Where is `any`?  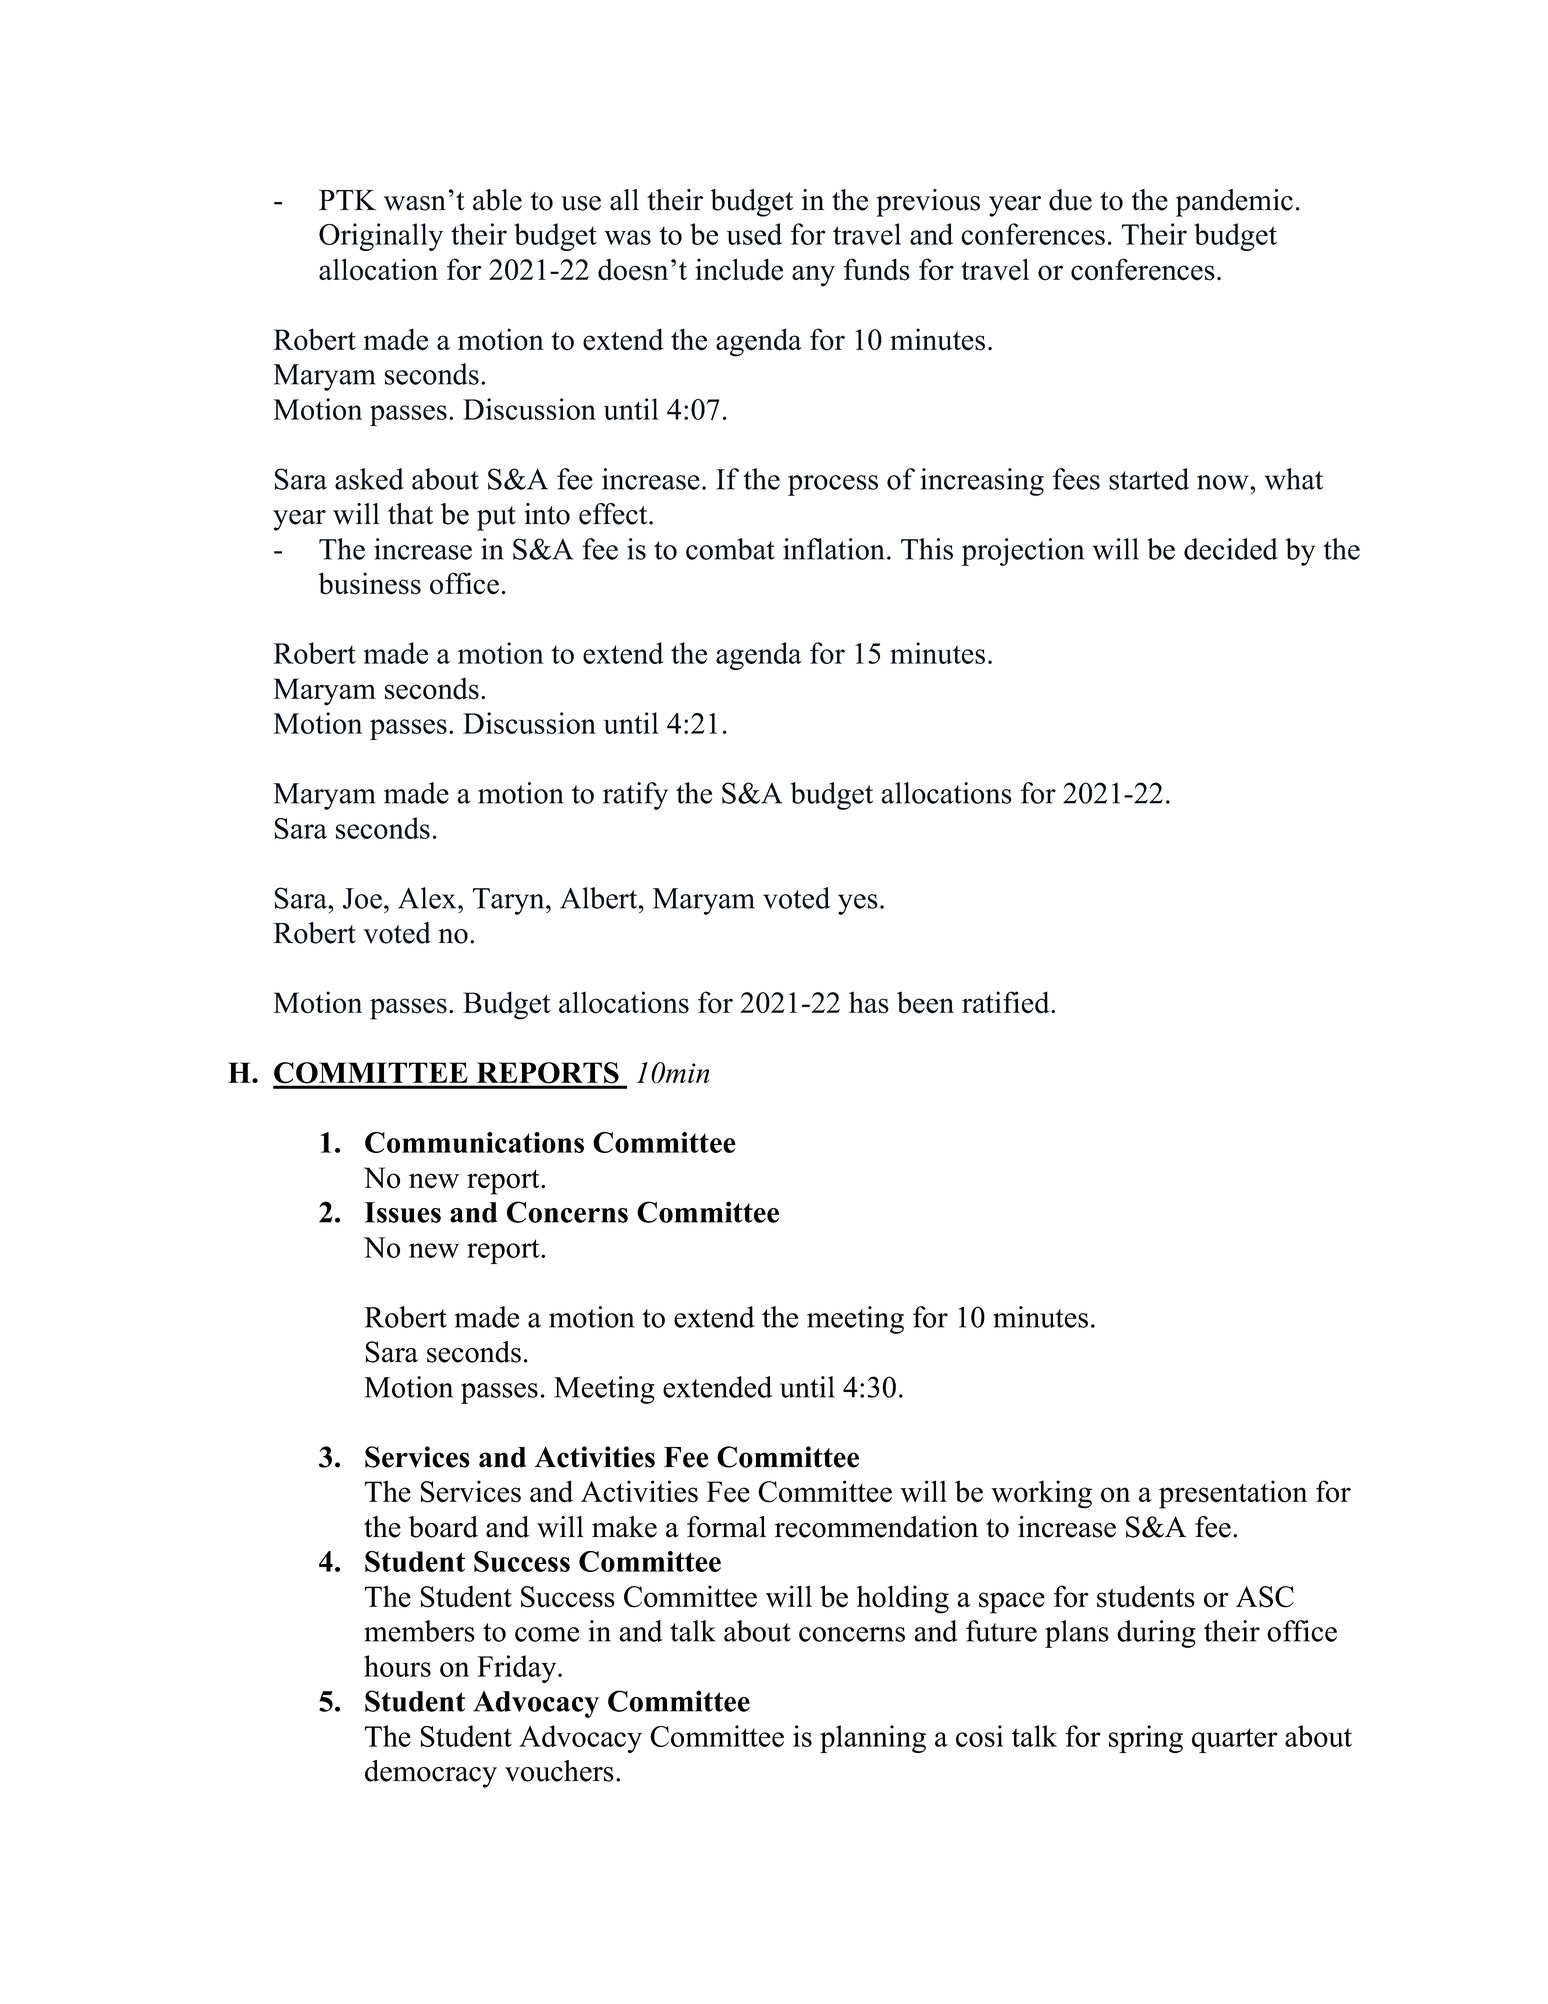 any is located at coordinates (813, 276).
